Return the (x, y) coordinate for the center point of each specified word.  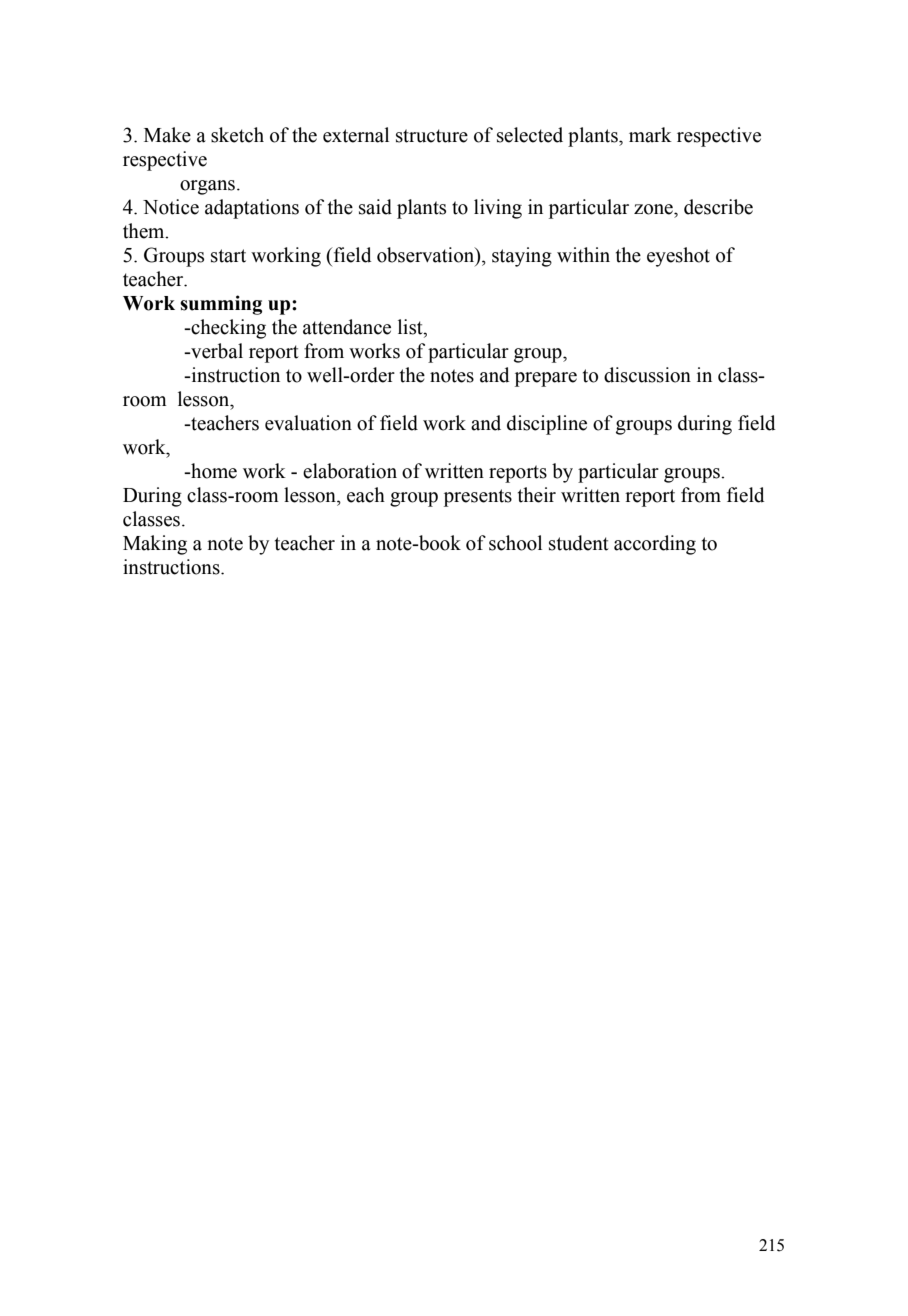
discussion (647, 375)
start (228, 256)
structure (432, 136)
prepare (546, 379)
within (583, 255)
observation (427, 256)
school (515, 543)
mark (650, 135)
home (213, 471)
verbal (216, 351)
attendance (347, 327)
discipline (547, 425)
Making (155, 545)
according (655, 545)
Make (167, 135)
